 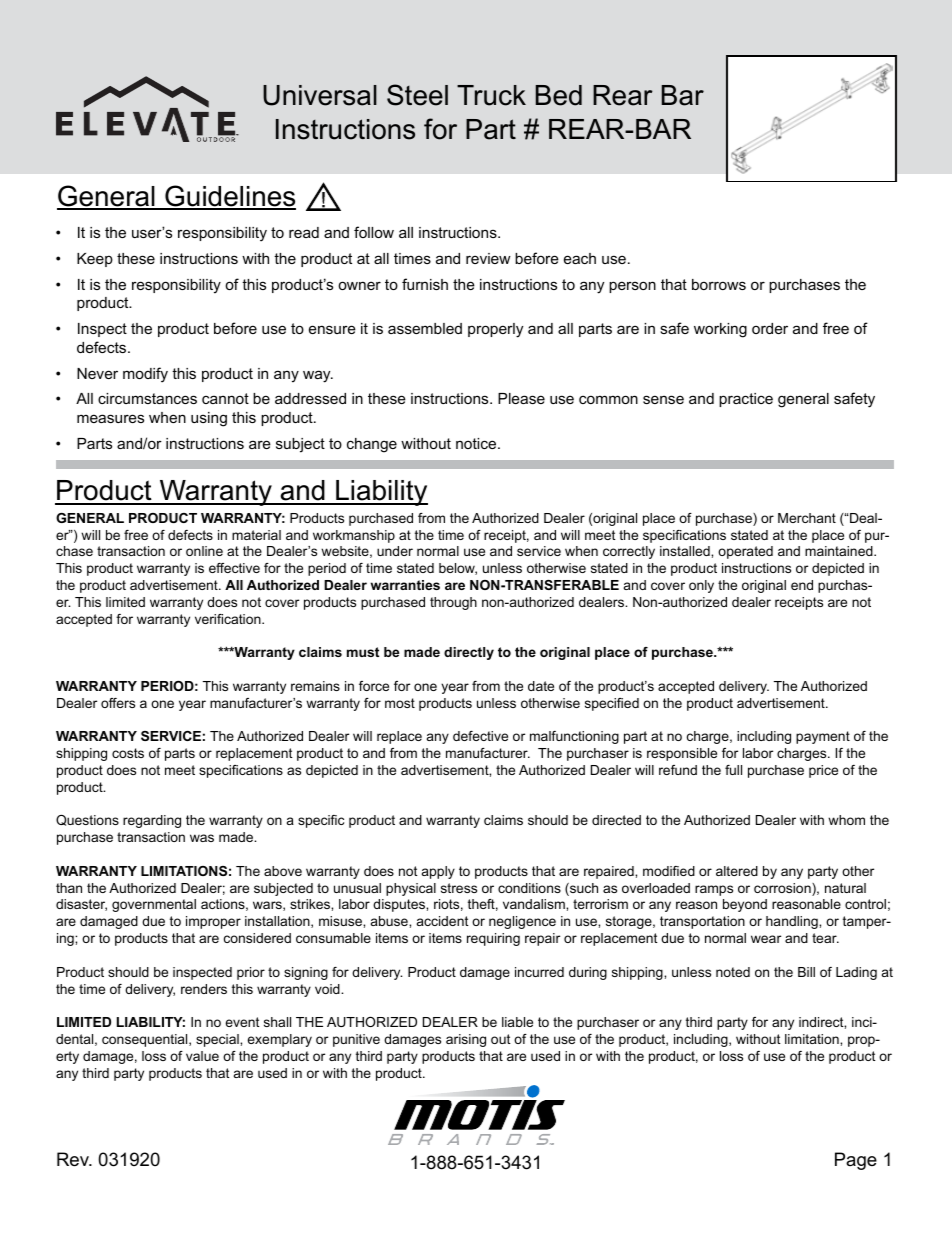 I want to click on Bed, so click(x=559, y=95).
